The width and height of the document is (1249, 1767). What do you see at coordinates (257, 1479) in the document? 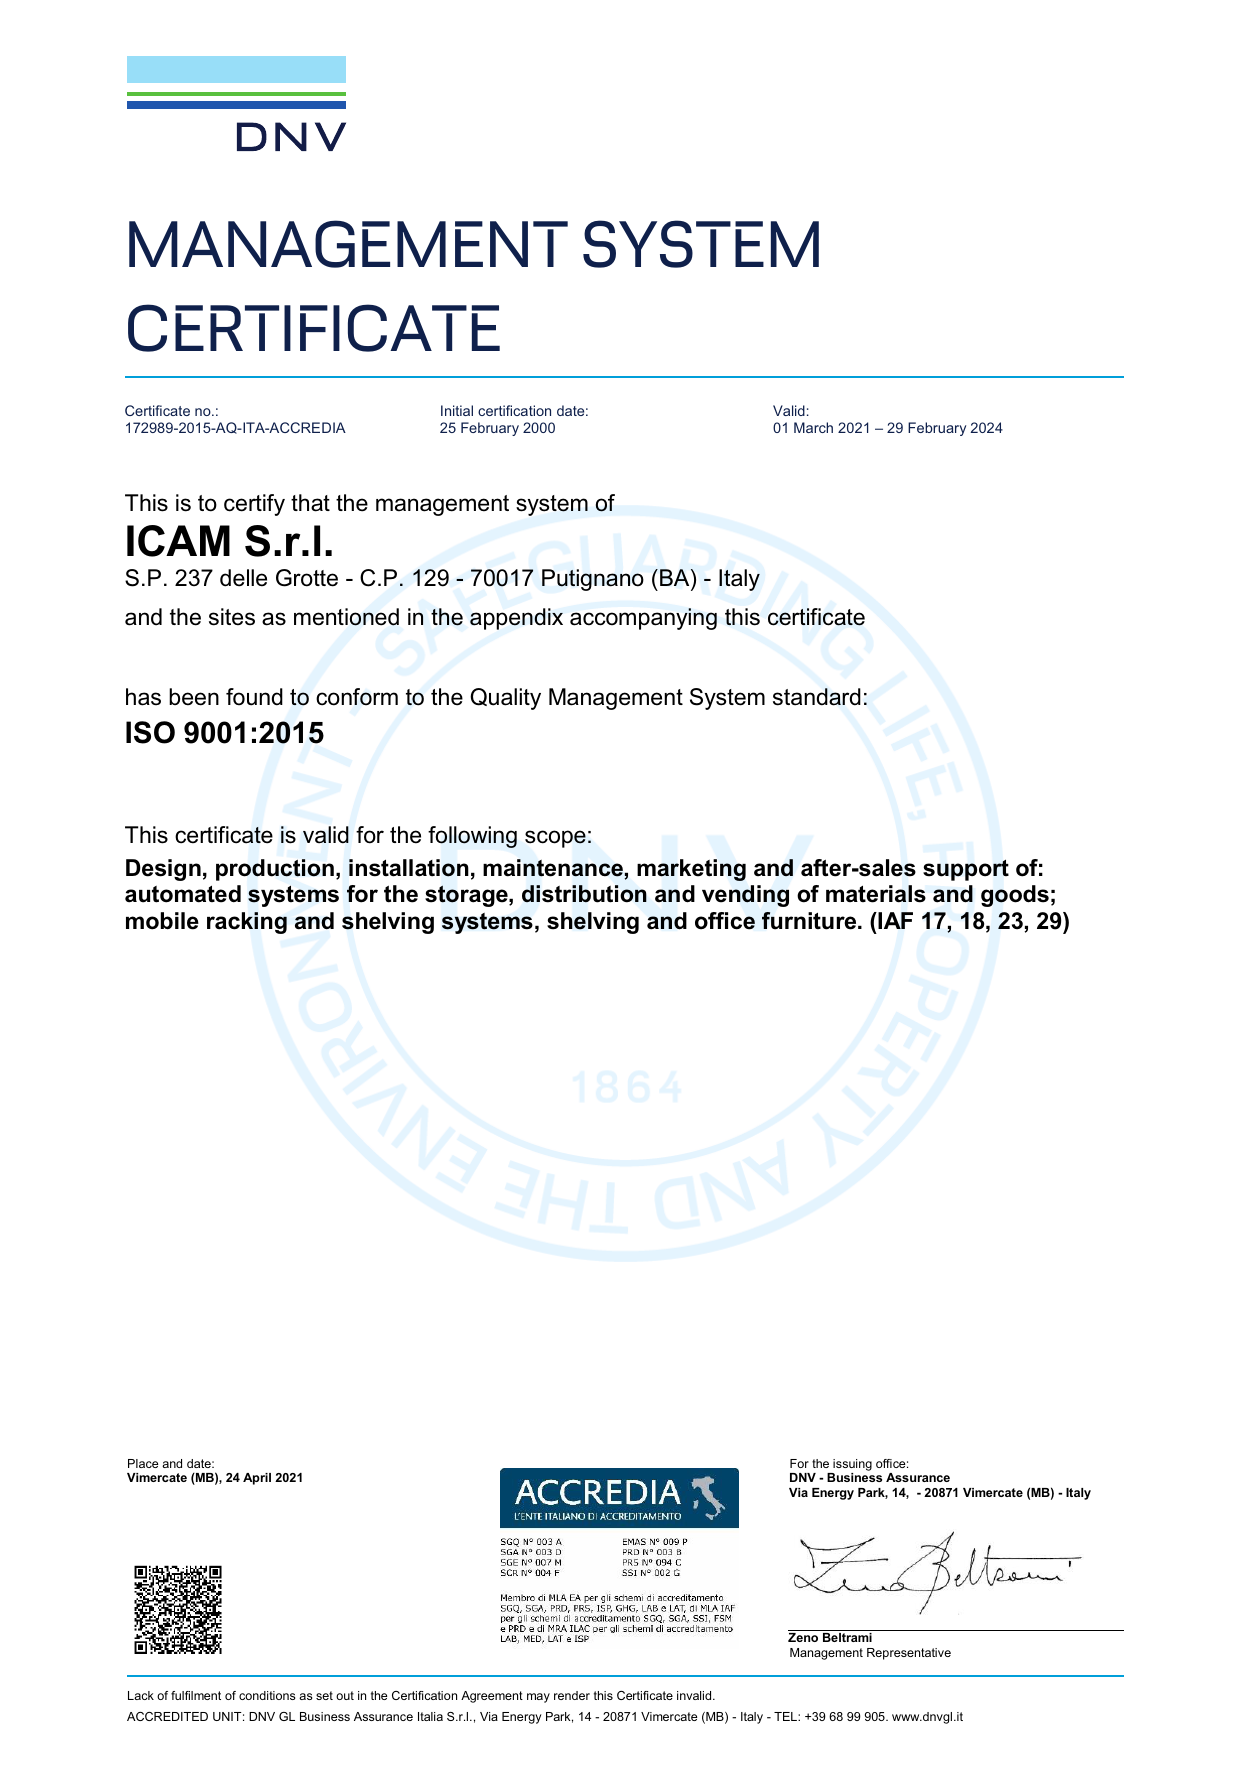
I see `April` at bounding box center [257, 1479].
